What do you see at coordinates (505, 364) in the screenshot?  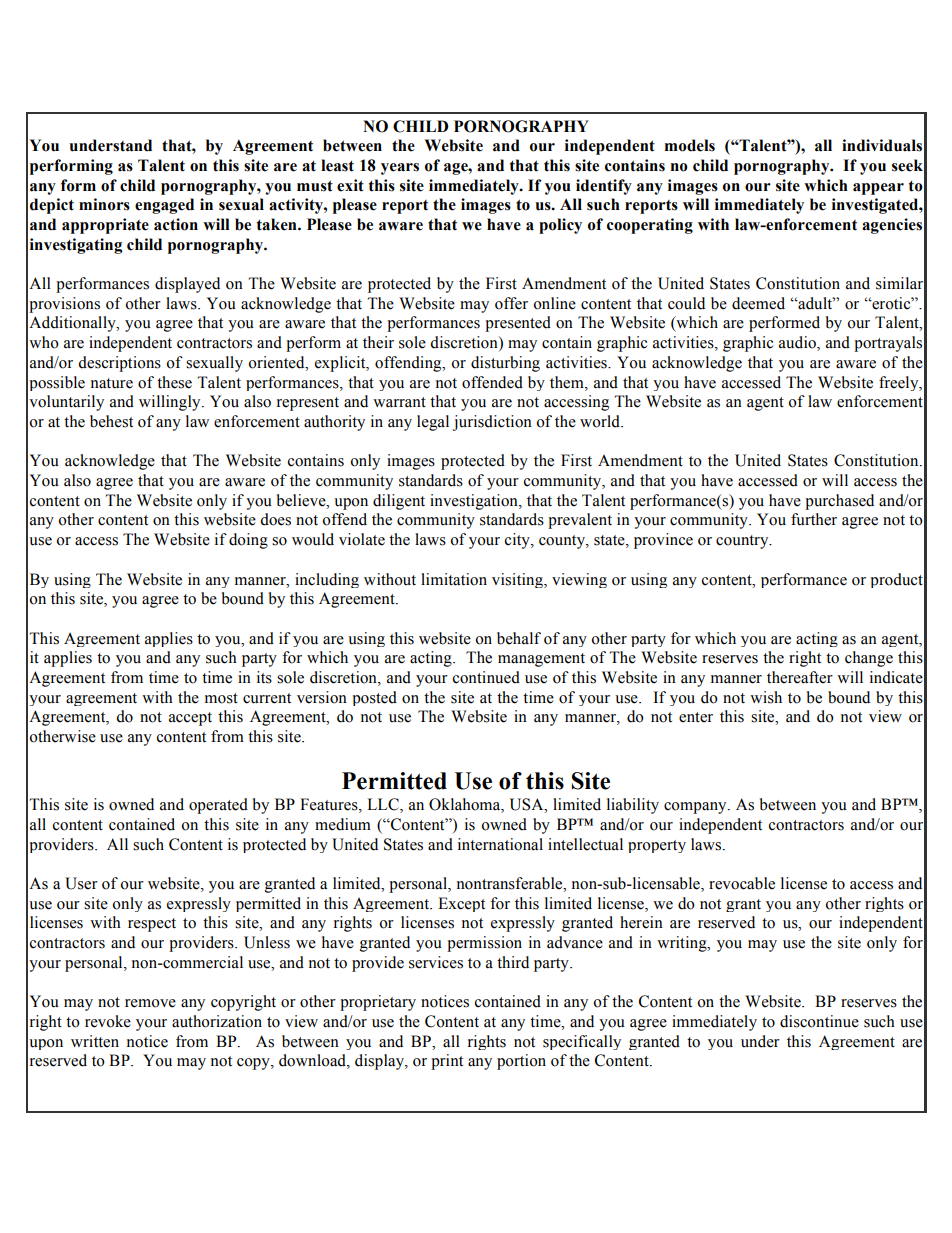 I see `disturbing` at bounding box center [505, 364].
